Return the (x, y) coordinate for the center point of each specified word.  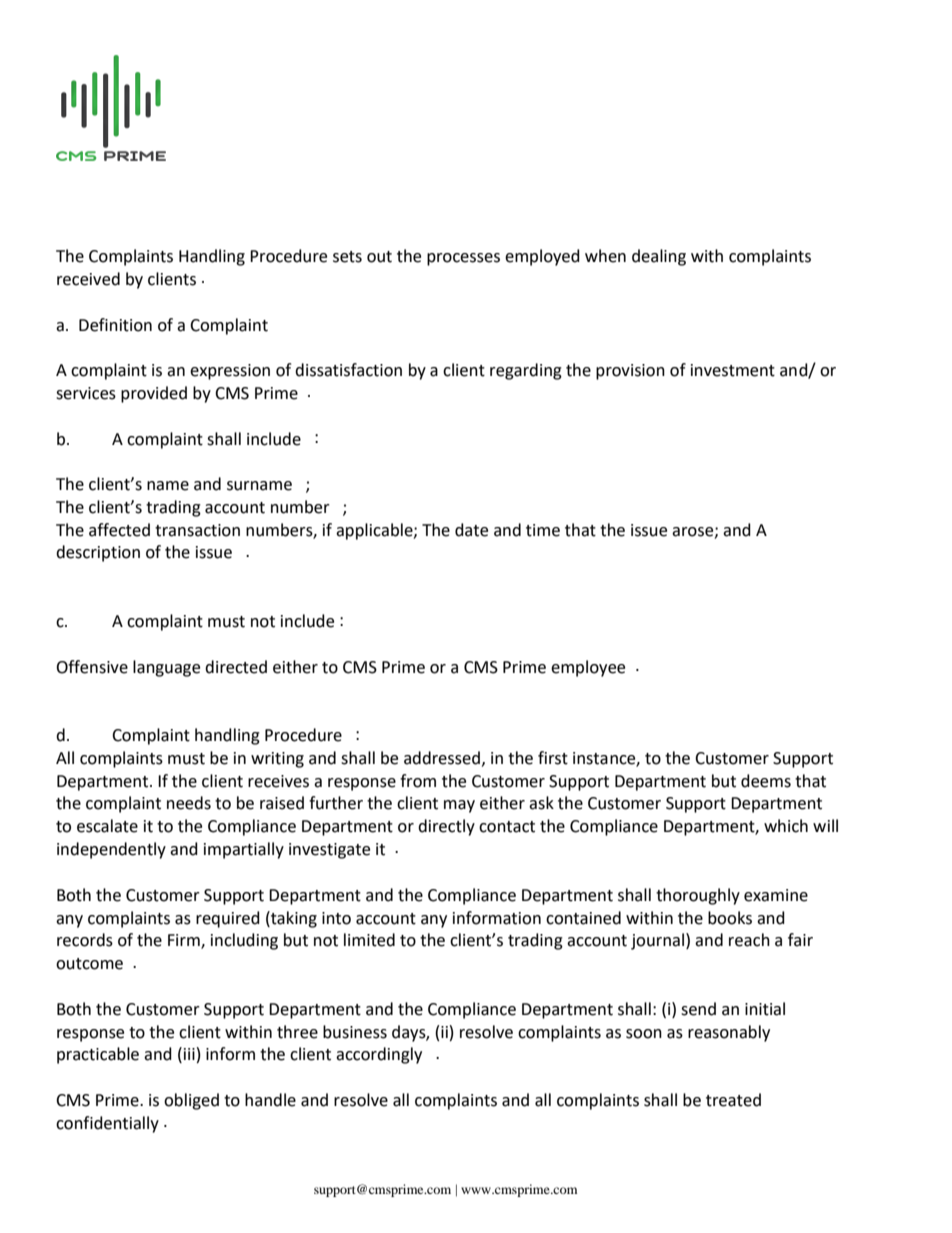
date (471, 530)
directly (446, 827)
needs (189, 803)
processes (463, 259)
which (786, 826)
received (88, 279)
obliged (191, 1101)
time (543, 530)
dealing (659, 257)
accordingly (379, 1055)
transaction (197, 530)
